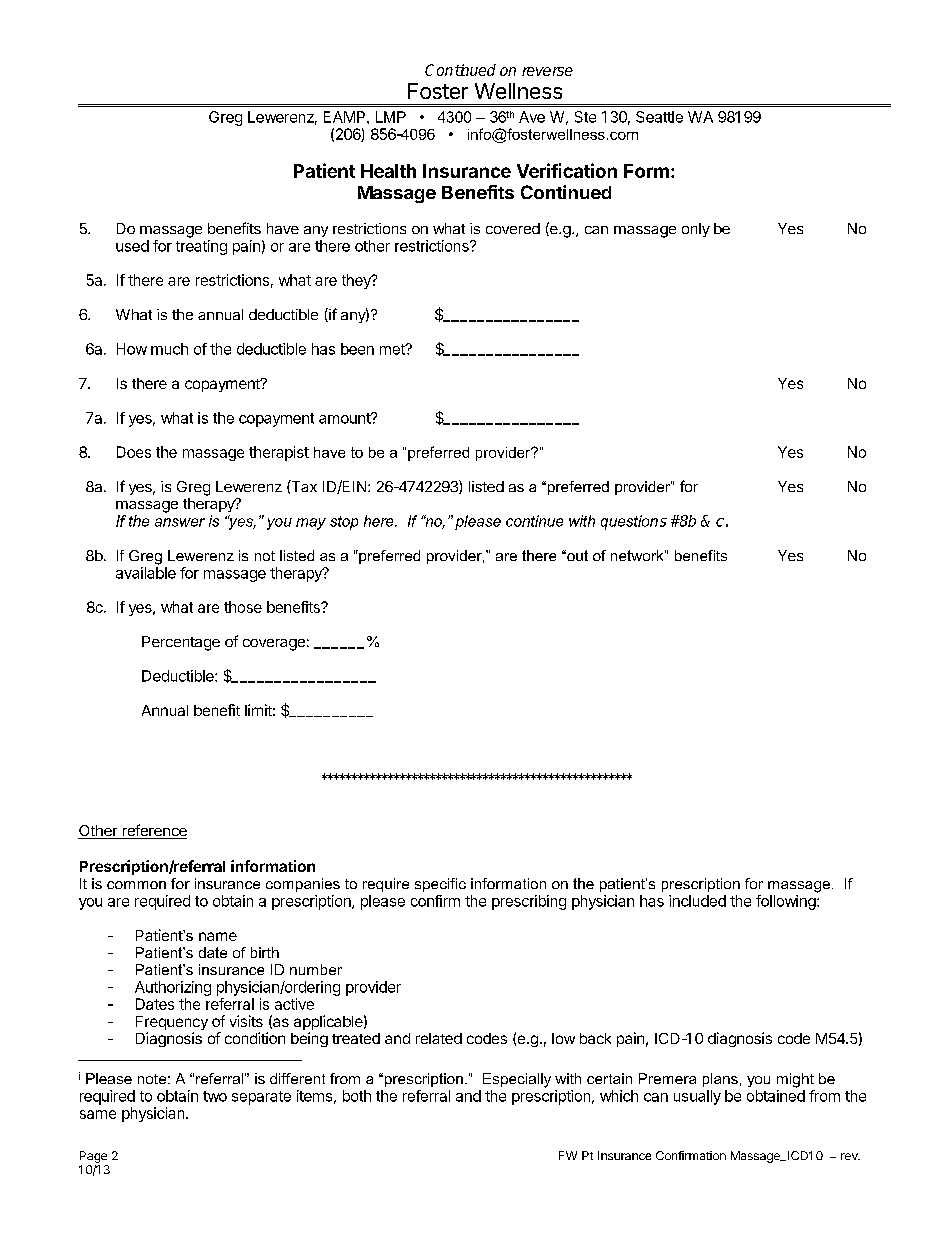 This screenshot has height=1233, width=952. Describe the element at coordinates (391, 117) in the screenshot. I see `LMP` at that location.
